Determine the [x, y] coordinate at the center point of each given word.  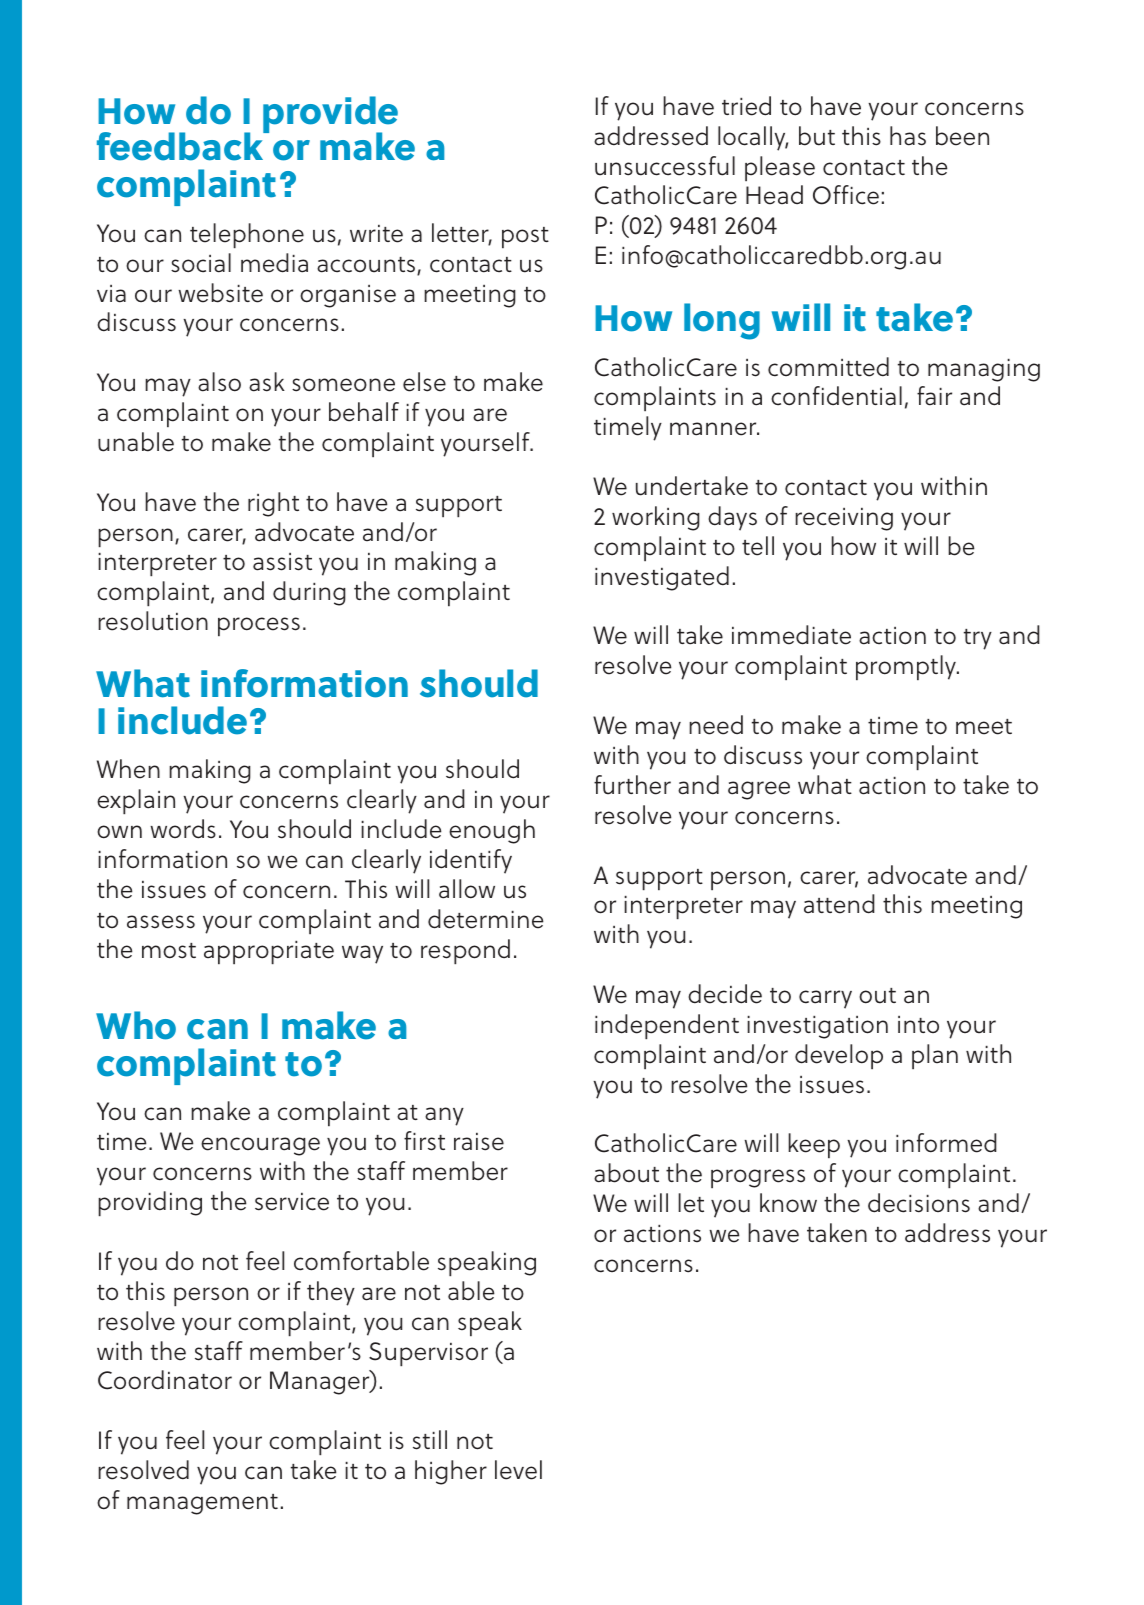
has [908, 136]
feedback [181, 145]
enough [492, 831]
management [202, 1504]
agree [759, 790]
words [183, 829]
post [525, 237]
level [518, 1470]
